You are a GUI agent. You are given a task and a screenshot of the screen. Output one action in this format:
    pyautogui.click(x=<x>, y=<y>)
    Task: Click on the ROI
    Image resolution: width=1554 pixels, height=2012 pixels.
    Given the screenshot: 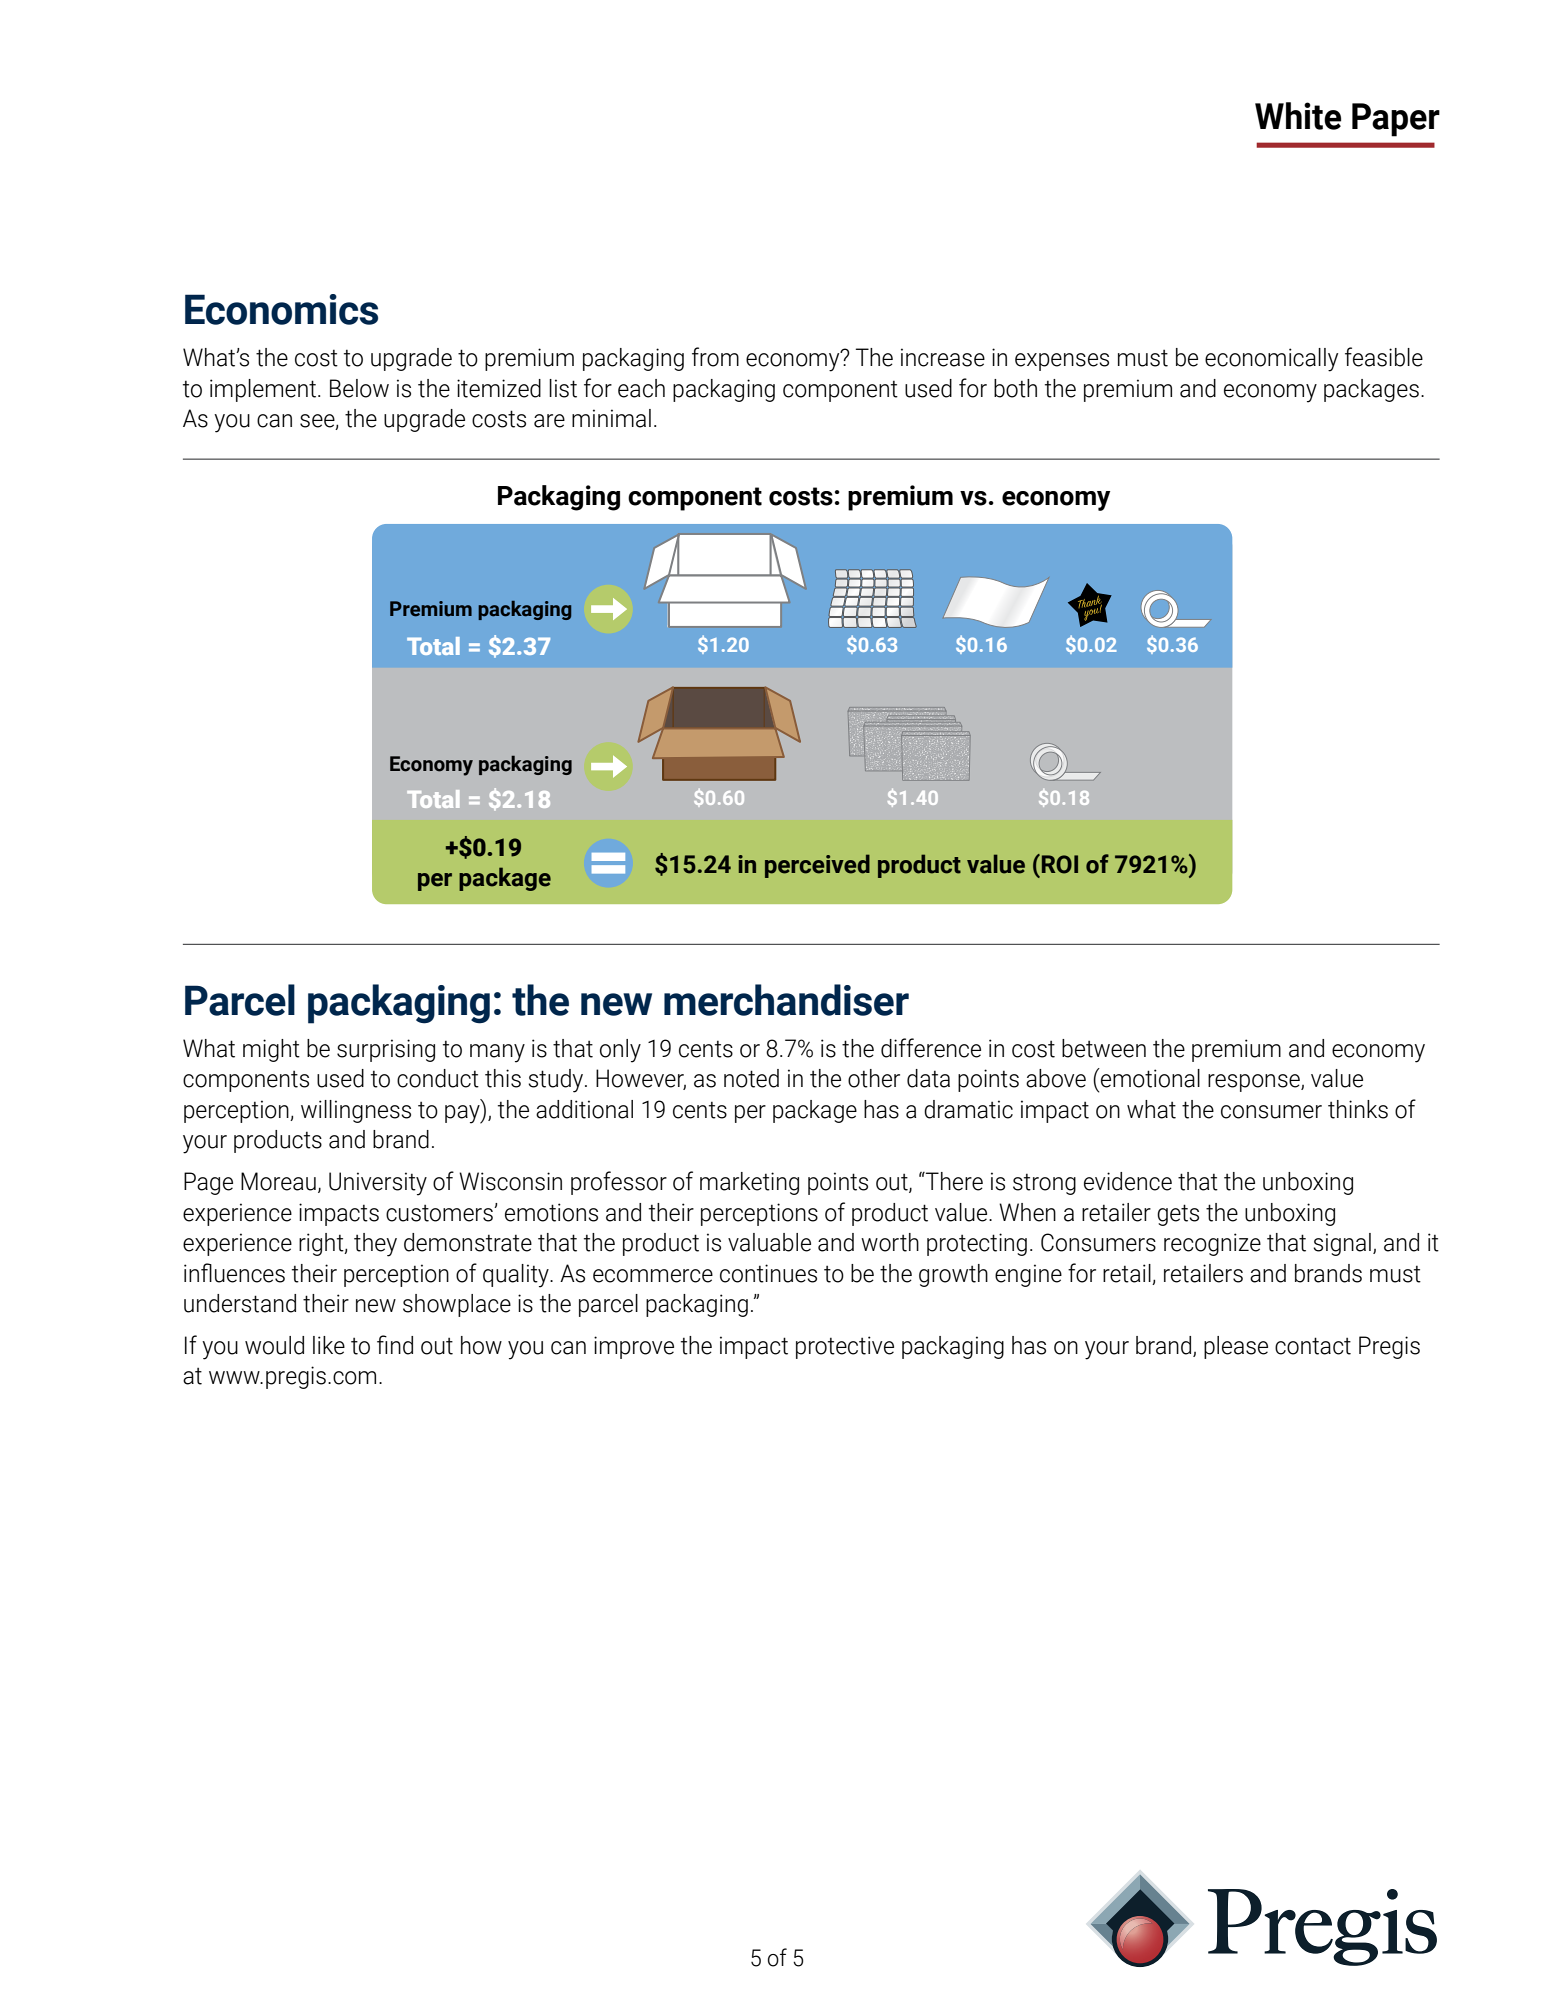 What is the action you would take?
    pyautogui.click(x=1058, y=864)
